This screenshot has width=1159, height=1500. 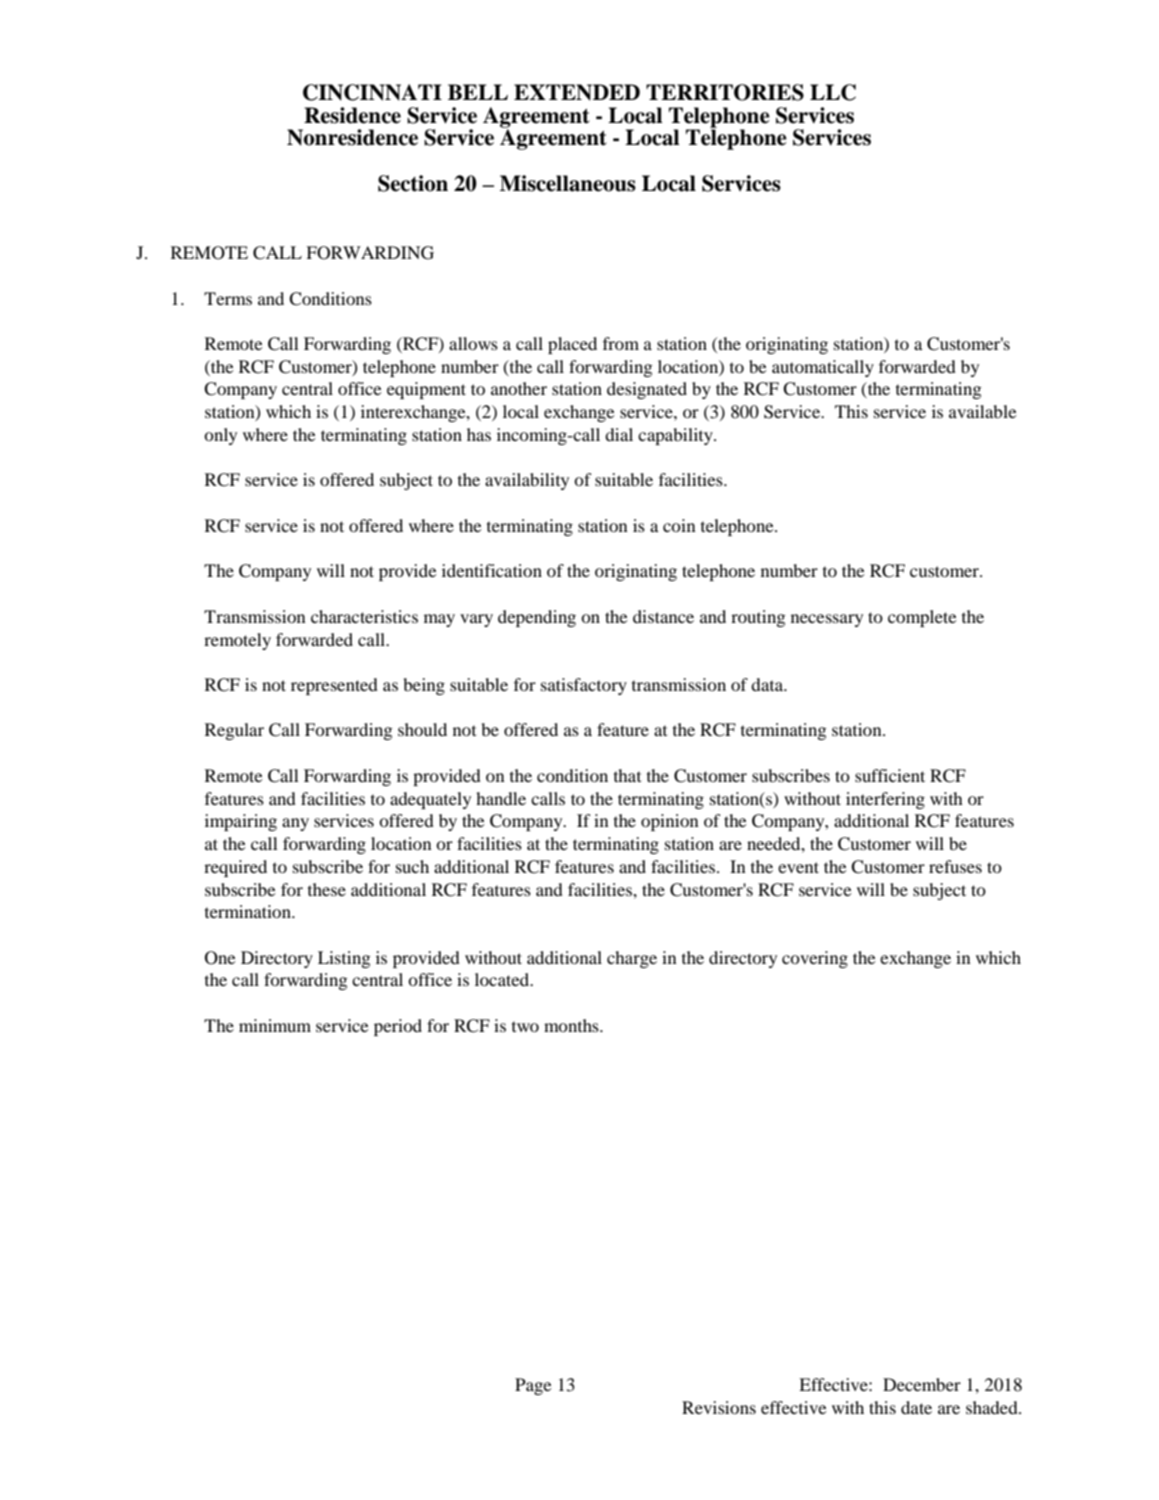 I want to click on December, so click(x=922, y=1384).
